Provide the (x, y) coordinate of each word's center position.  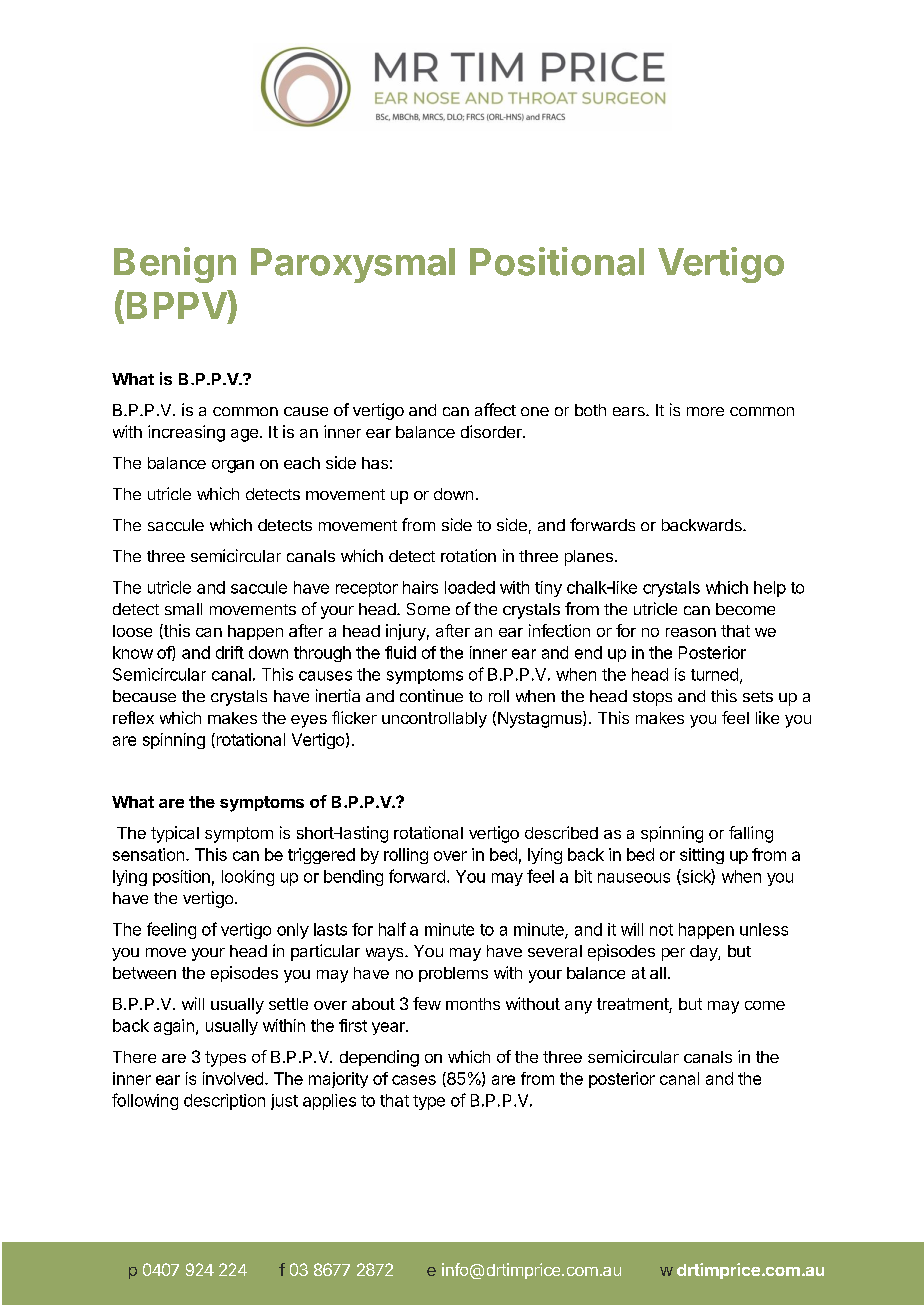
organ (233, 466)
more (705, 411)
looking (248, 878)
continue (431, 695)
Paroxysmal (353, 265)
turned (714, 674)
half (392, 929)
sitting (702, 856)
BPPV (177, 305)
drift (230, 652)
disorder (492, 431)
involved (233, 1078)
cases (414, 1080)
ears (630, 411)
